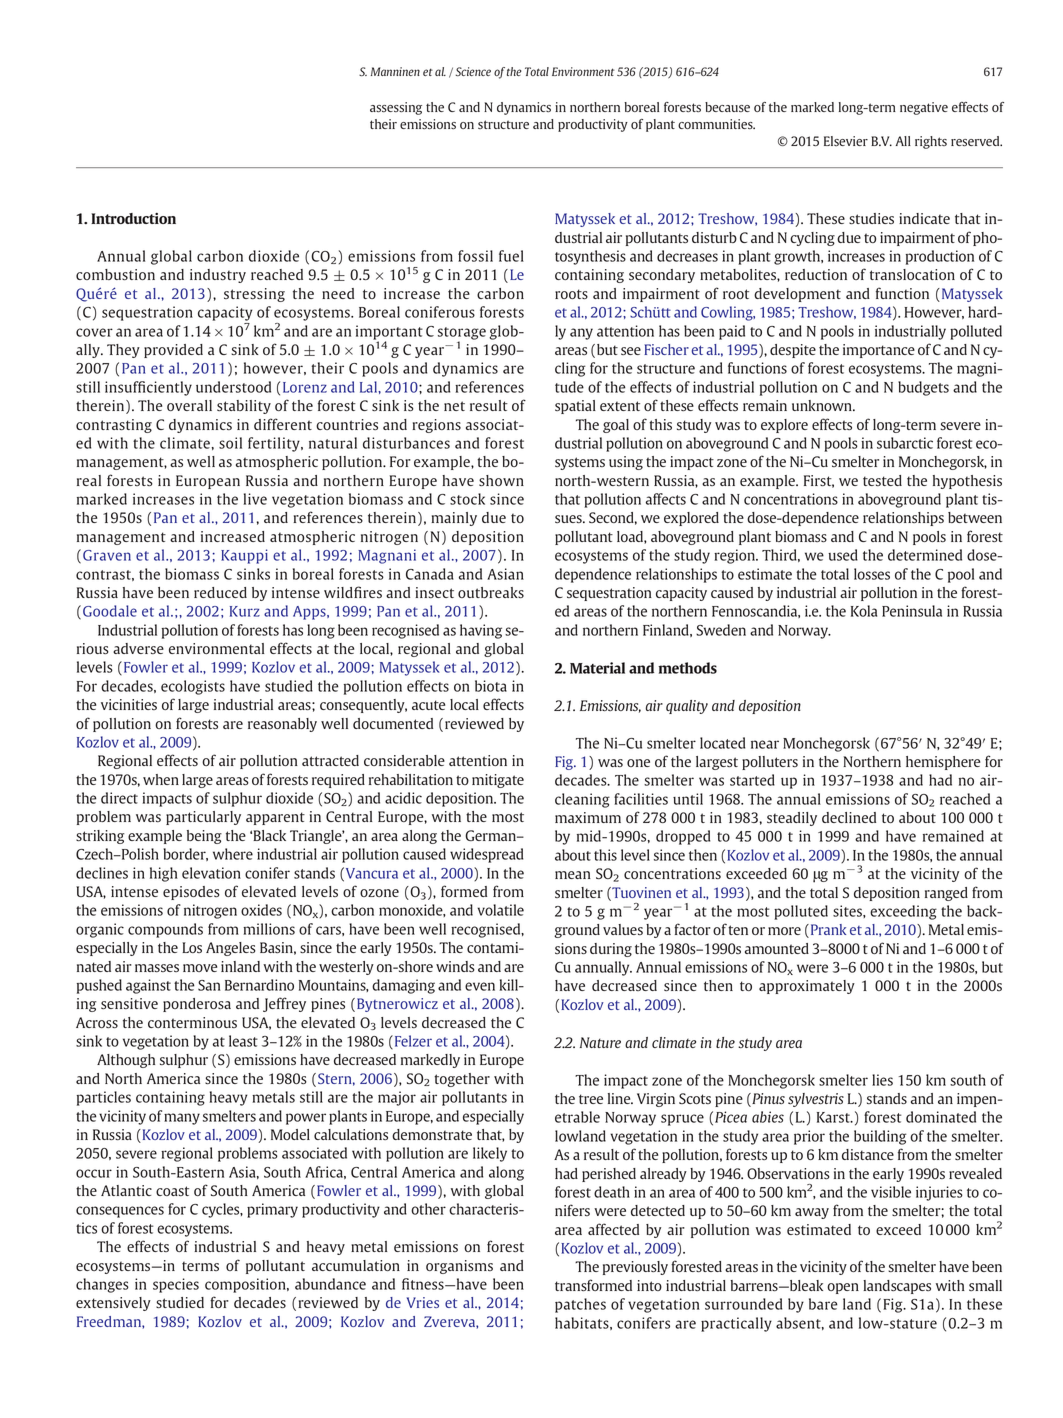 The image size is (1063, 1418). Describe the element at coordinates (843, 1288) in the document. I see `open` at that location.
